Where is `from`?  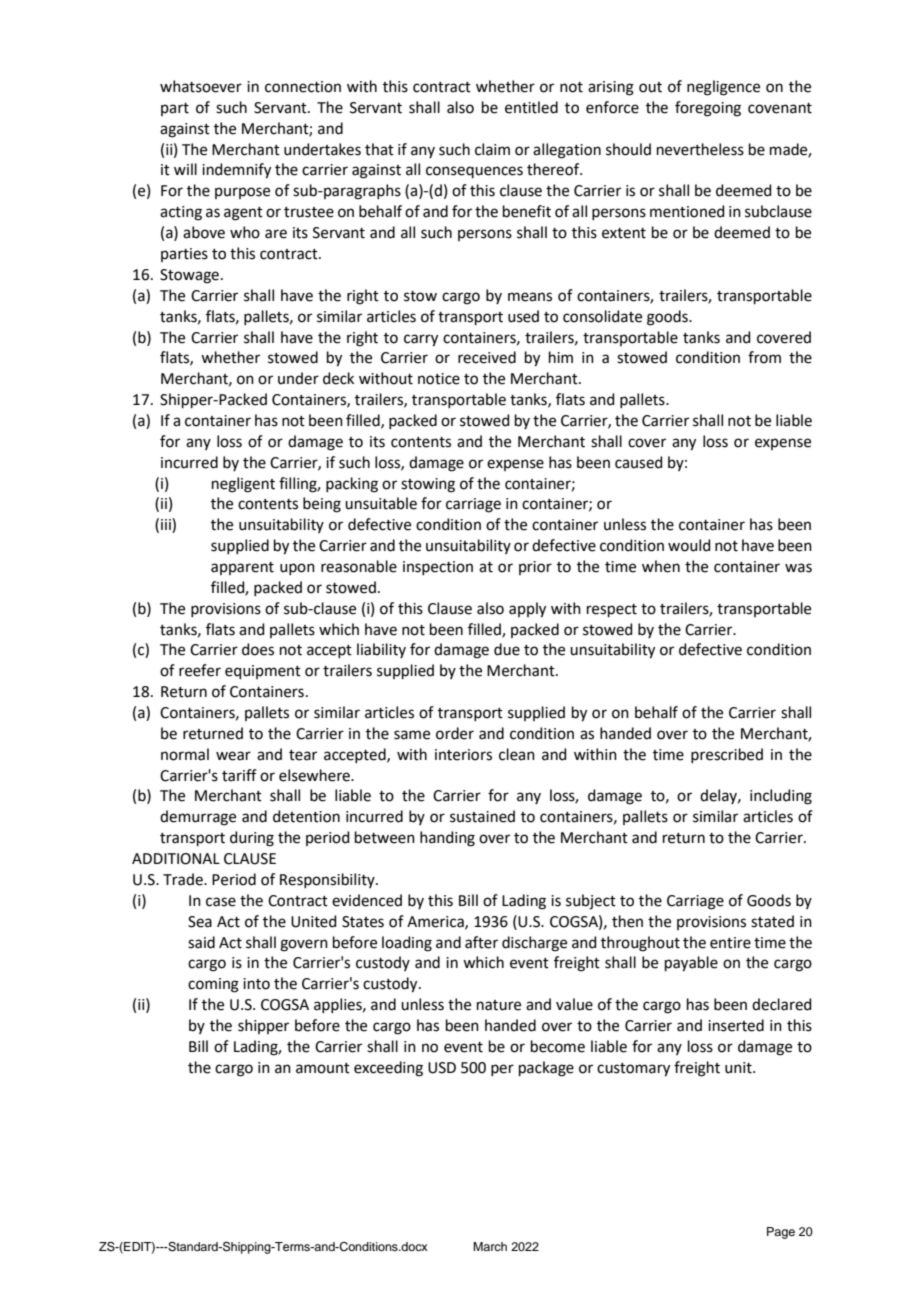
from is located at coordinates (764, 357).
